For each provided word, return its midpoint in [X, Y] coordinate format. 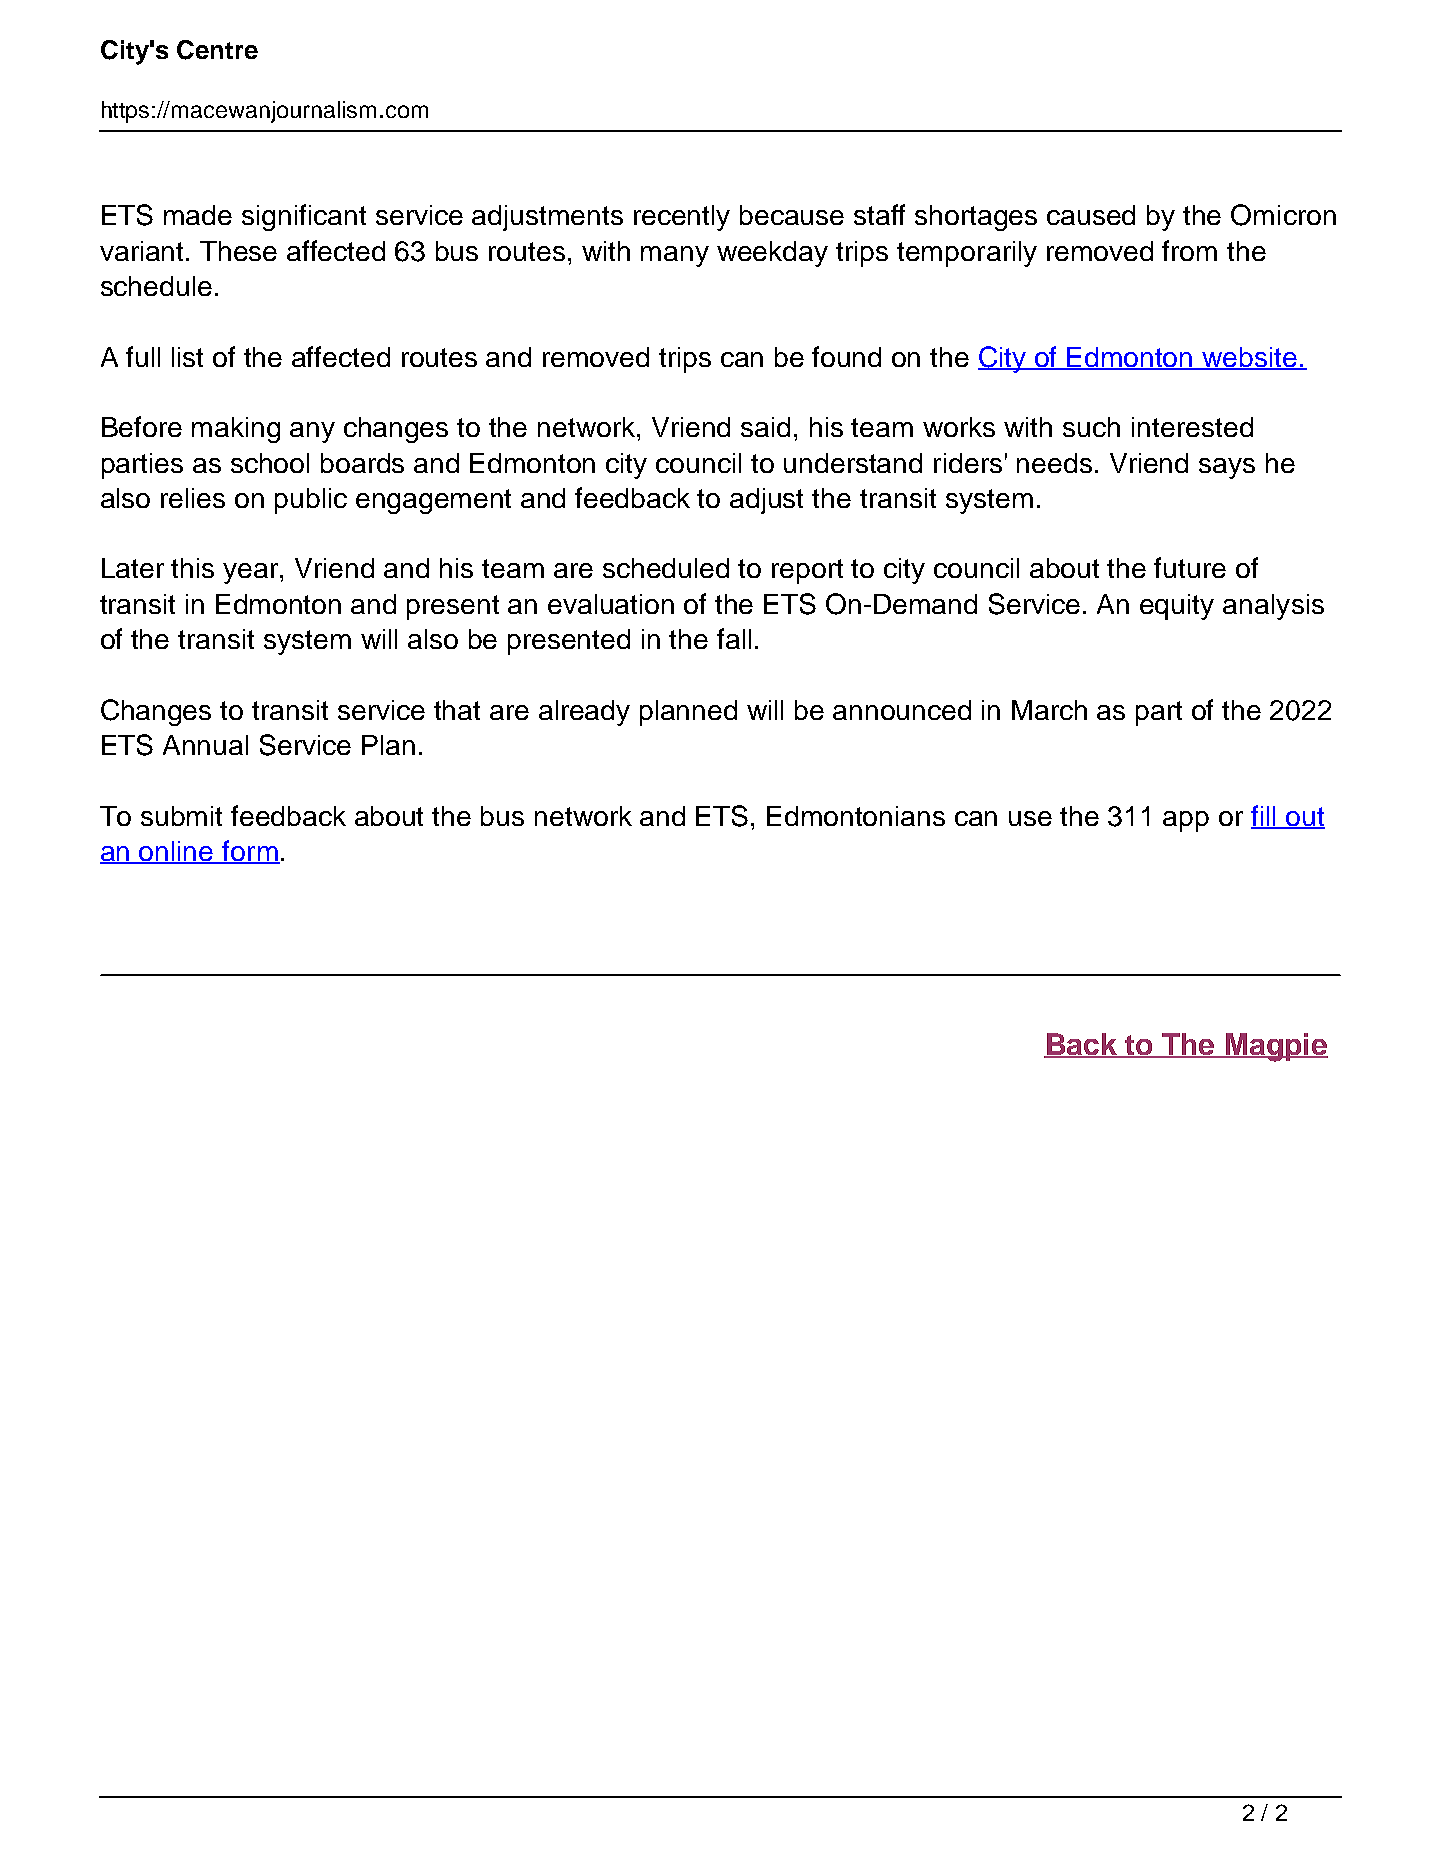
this [192, 568]
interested [1192, 427]
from [1189, 250]
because [792, 215]
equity [1177, 607]
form [250, 852]
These [238, 251]
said [765, 427]
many [675, 256]
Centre [217, 50]
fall [734, 638]
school [270, 463]
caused [1091, 215]
